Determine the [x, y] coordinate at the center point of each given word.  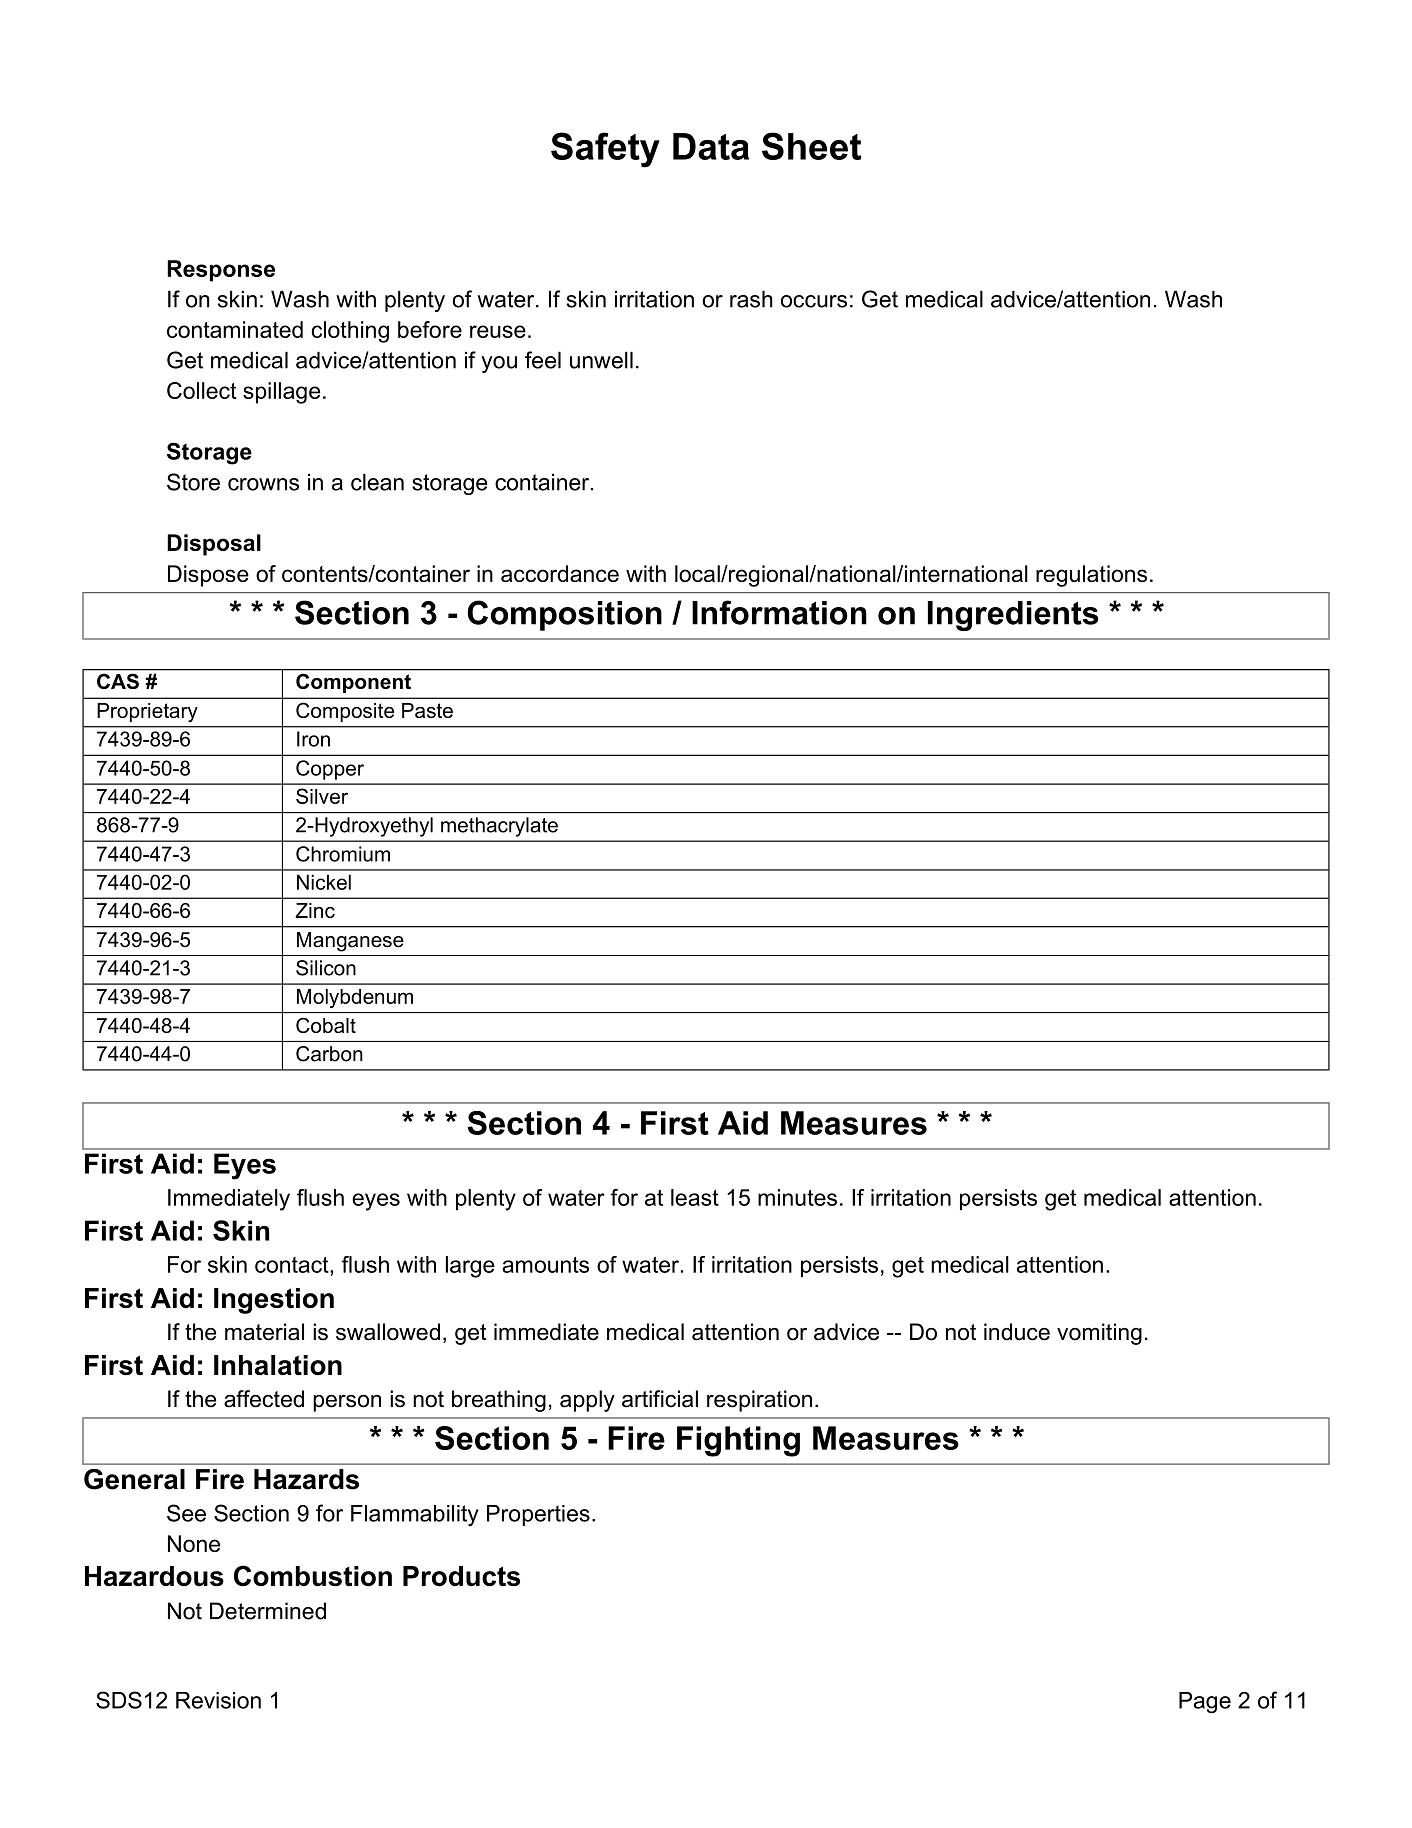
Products [461, 1576]
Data [711, 146]
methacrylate [499, 827]
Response [221, 271]
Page [1205, 1703]
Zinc [315, 910]
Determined [268, 1611]
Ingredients [1013, 616]
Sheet [811, 146]
